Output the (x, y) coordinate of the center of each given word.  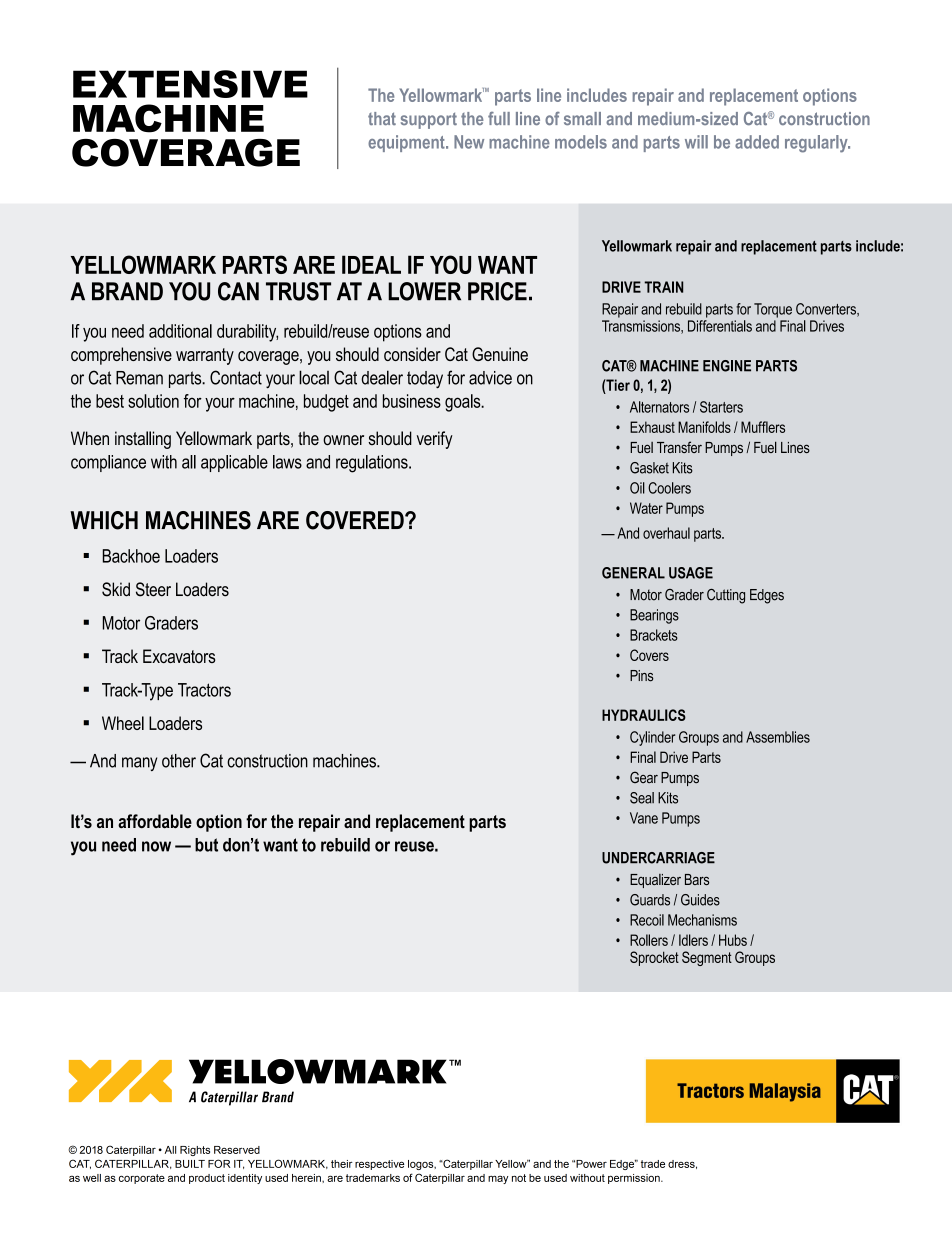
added (757, 142)
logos (422, 1165)
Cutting (726, 596)
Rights (195, 1151)
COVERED (356, 520)
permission (635, 1179)
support (429, 120)
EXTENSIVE (190, 84)
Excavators (179, 656)
